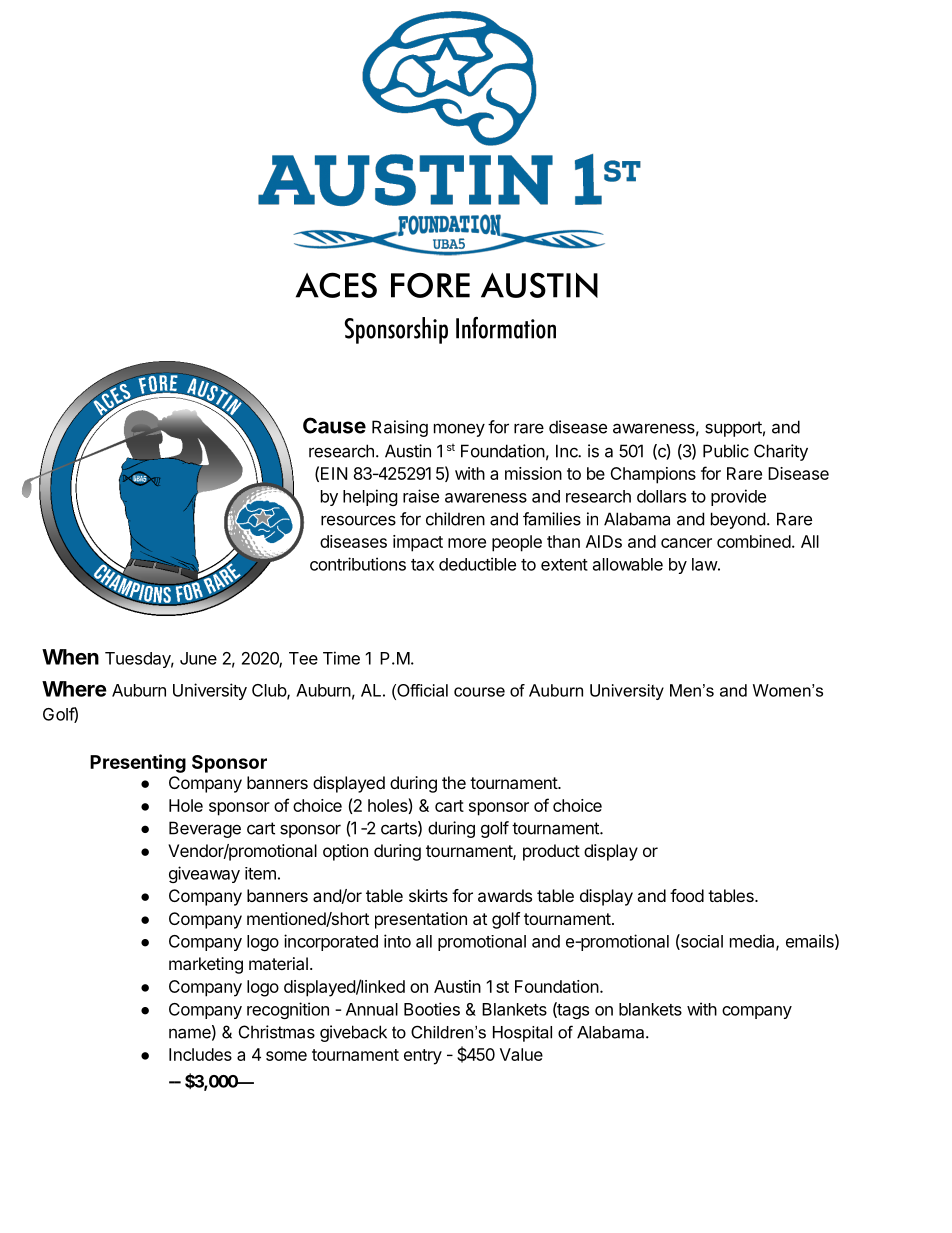  What do you see at coordinates (430, 285) in the screenshot?
I see `FORE` at bounding box center [430, 285].
